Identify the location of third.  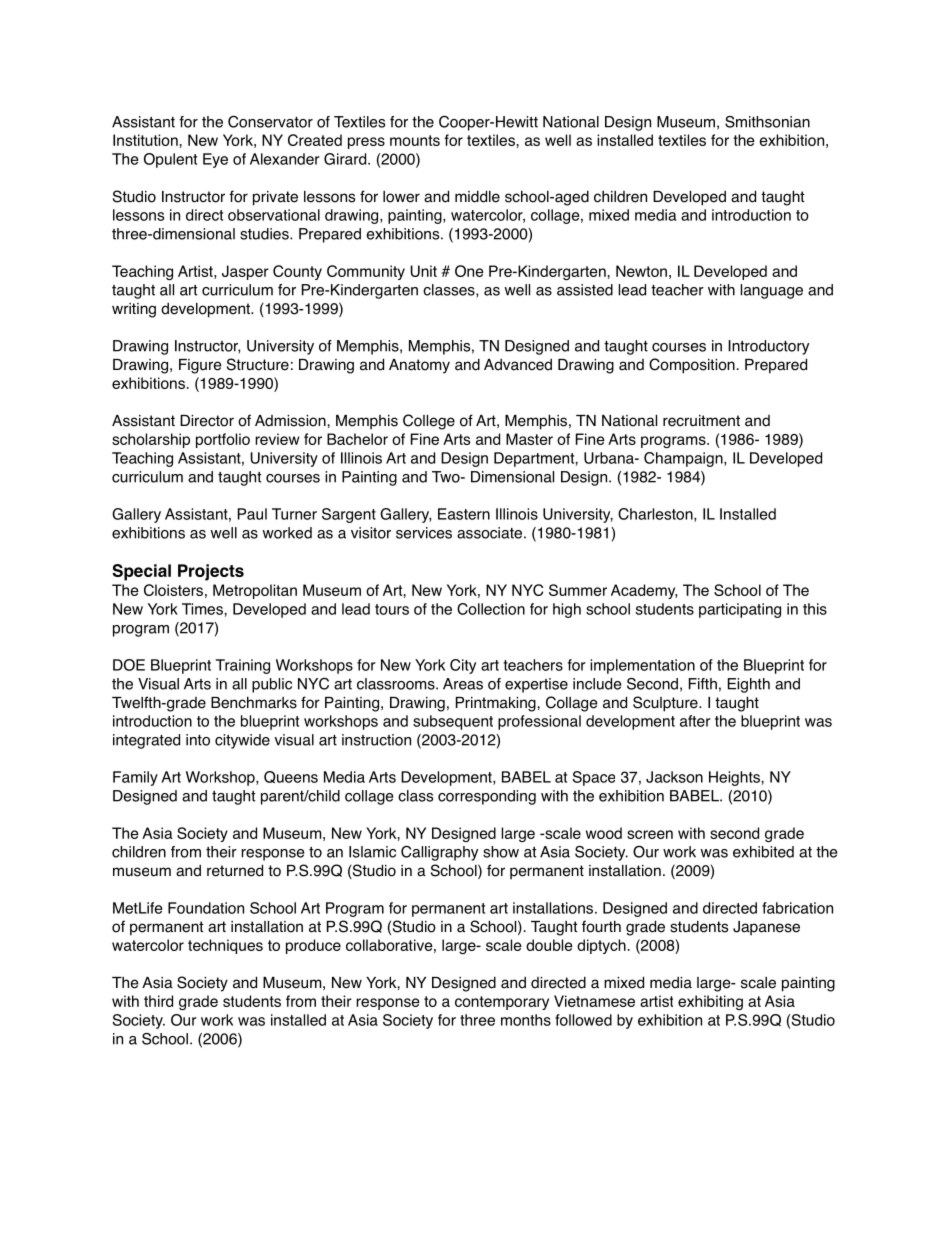
(158, 1001).
